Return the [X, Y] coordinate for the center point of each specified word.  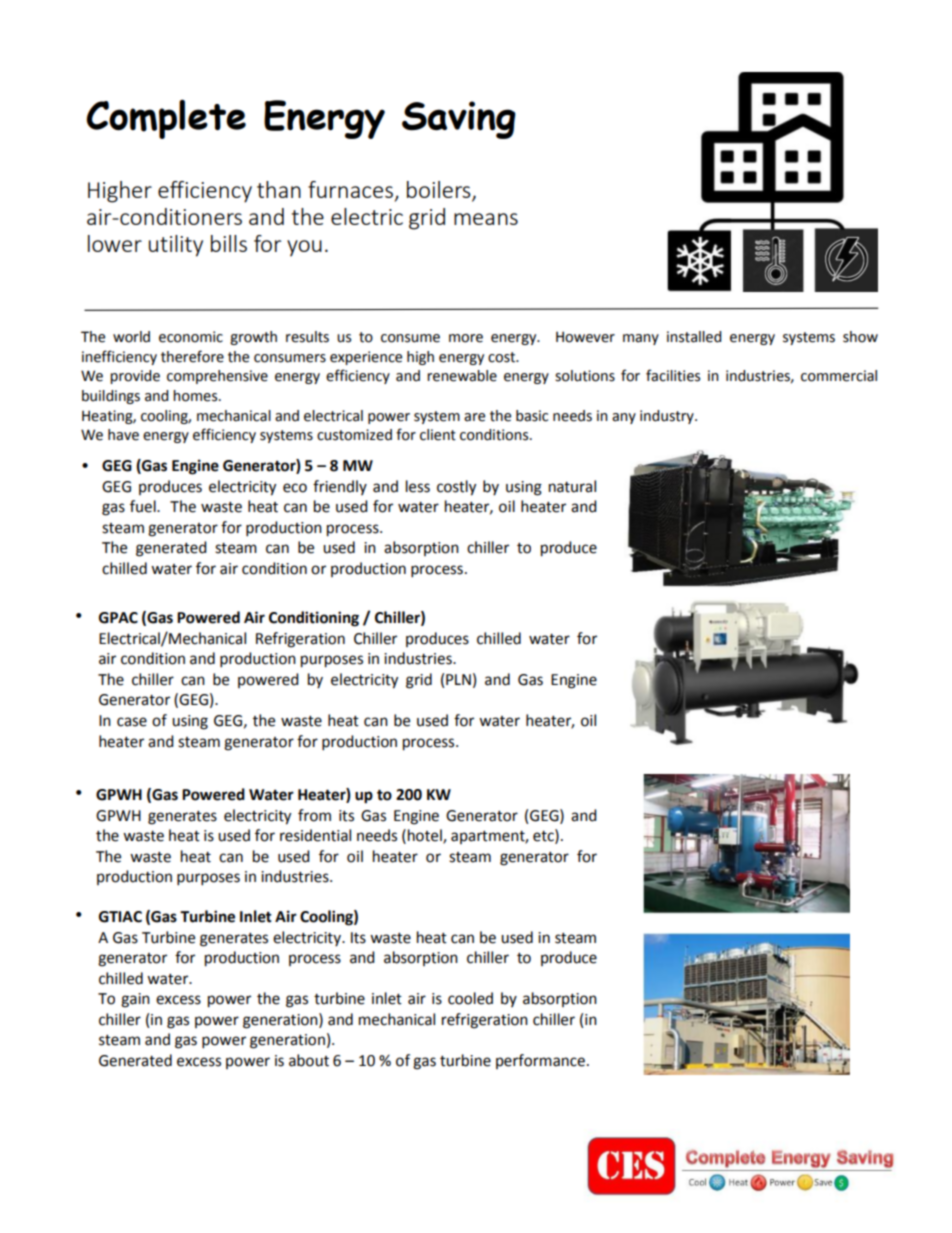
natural [572, 486]
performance [540, 1061]
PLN [458, 679]
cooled [470, 998]
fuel [144, 506]
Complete [166, 119]
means [486, 219]
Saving [459, 120]
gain [135, 1000]
